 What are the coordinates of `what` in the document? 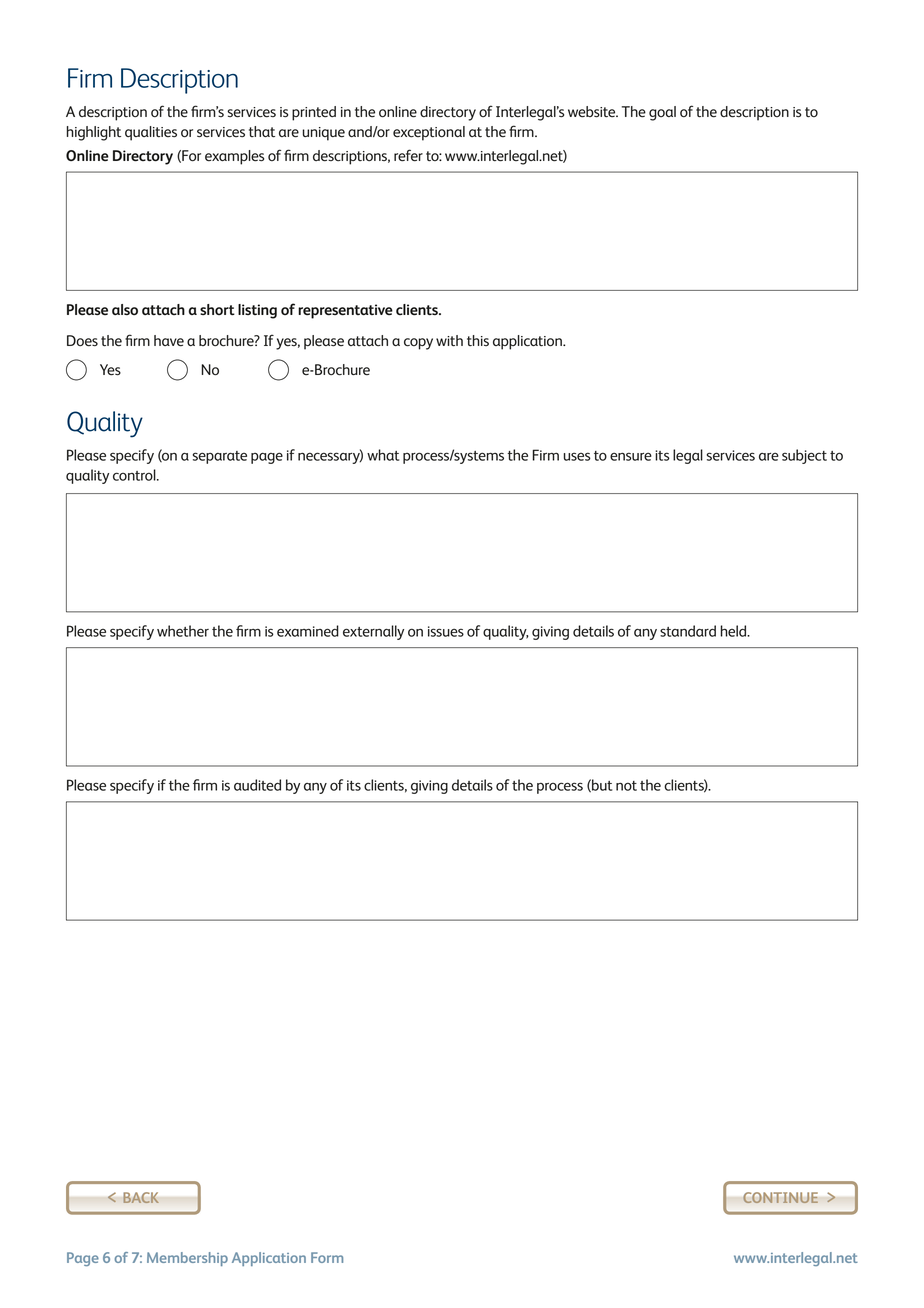 It's located at (383, 455).
